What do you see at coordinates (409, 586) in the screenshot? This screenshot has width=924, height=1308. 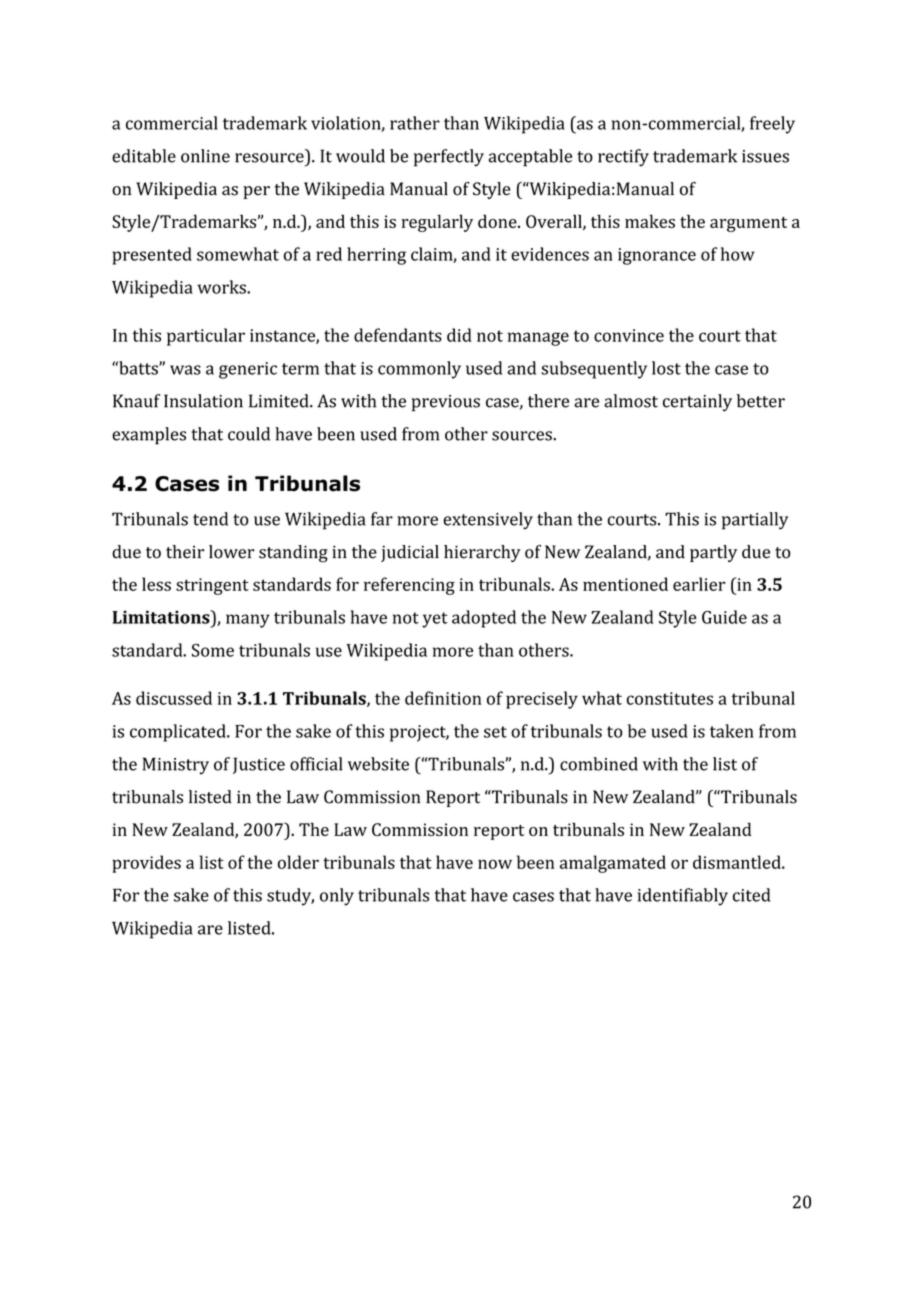 I see `referencing` at bounding box center [409, 586].
